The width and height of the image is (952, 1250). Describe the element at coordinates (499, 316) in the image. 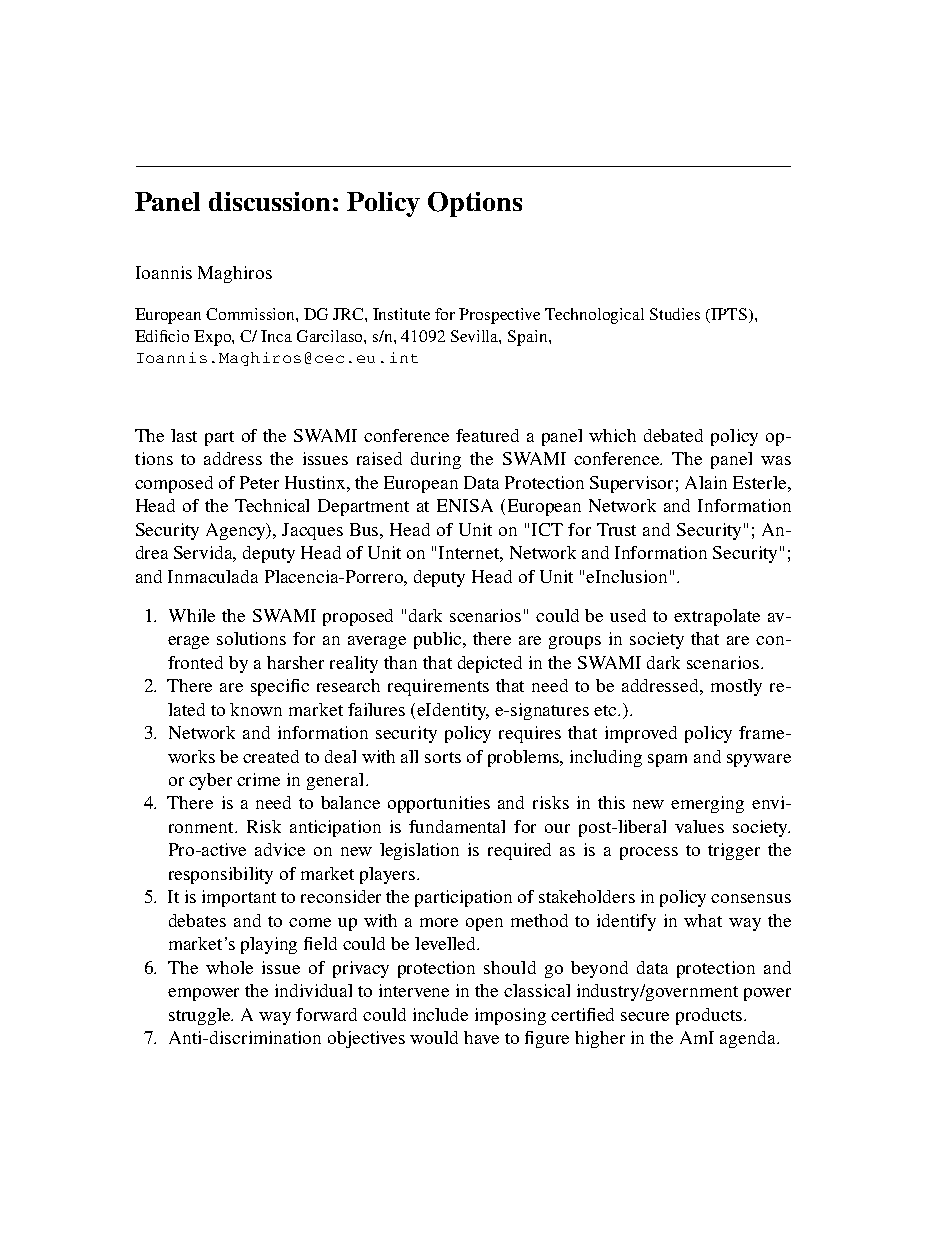

I see `Prospective` at that location.
